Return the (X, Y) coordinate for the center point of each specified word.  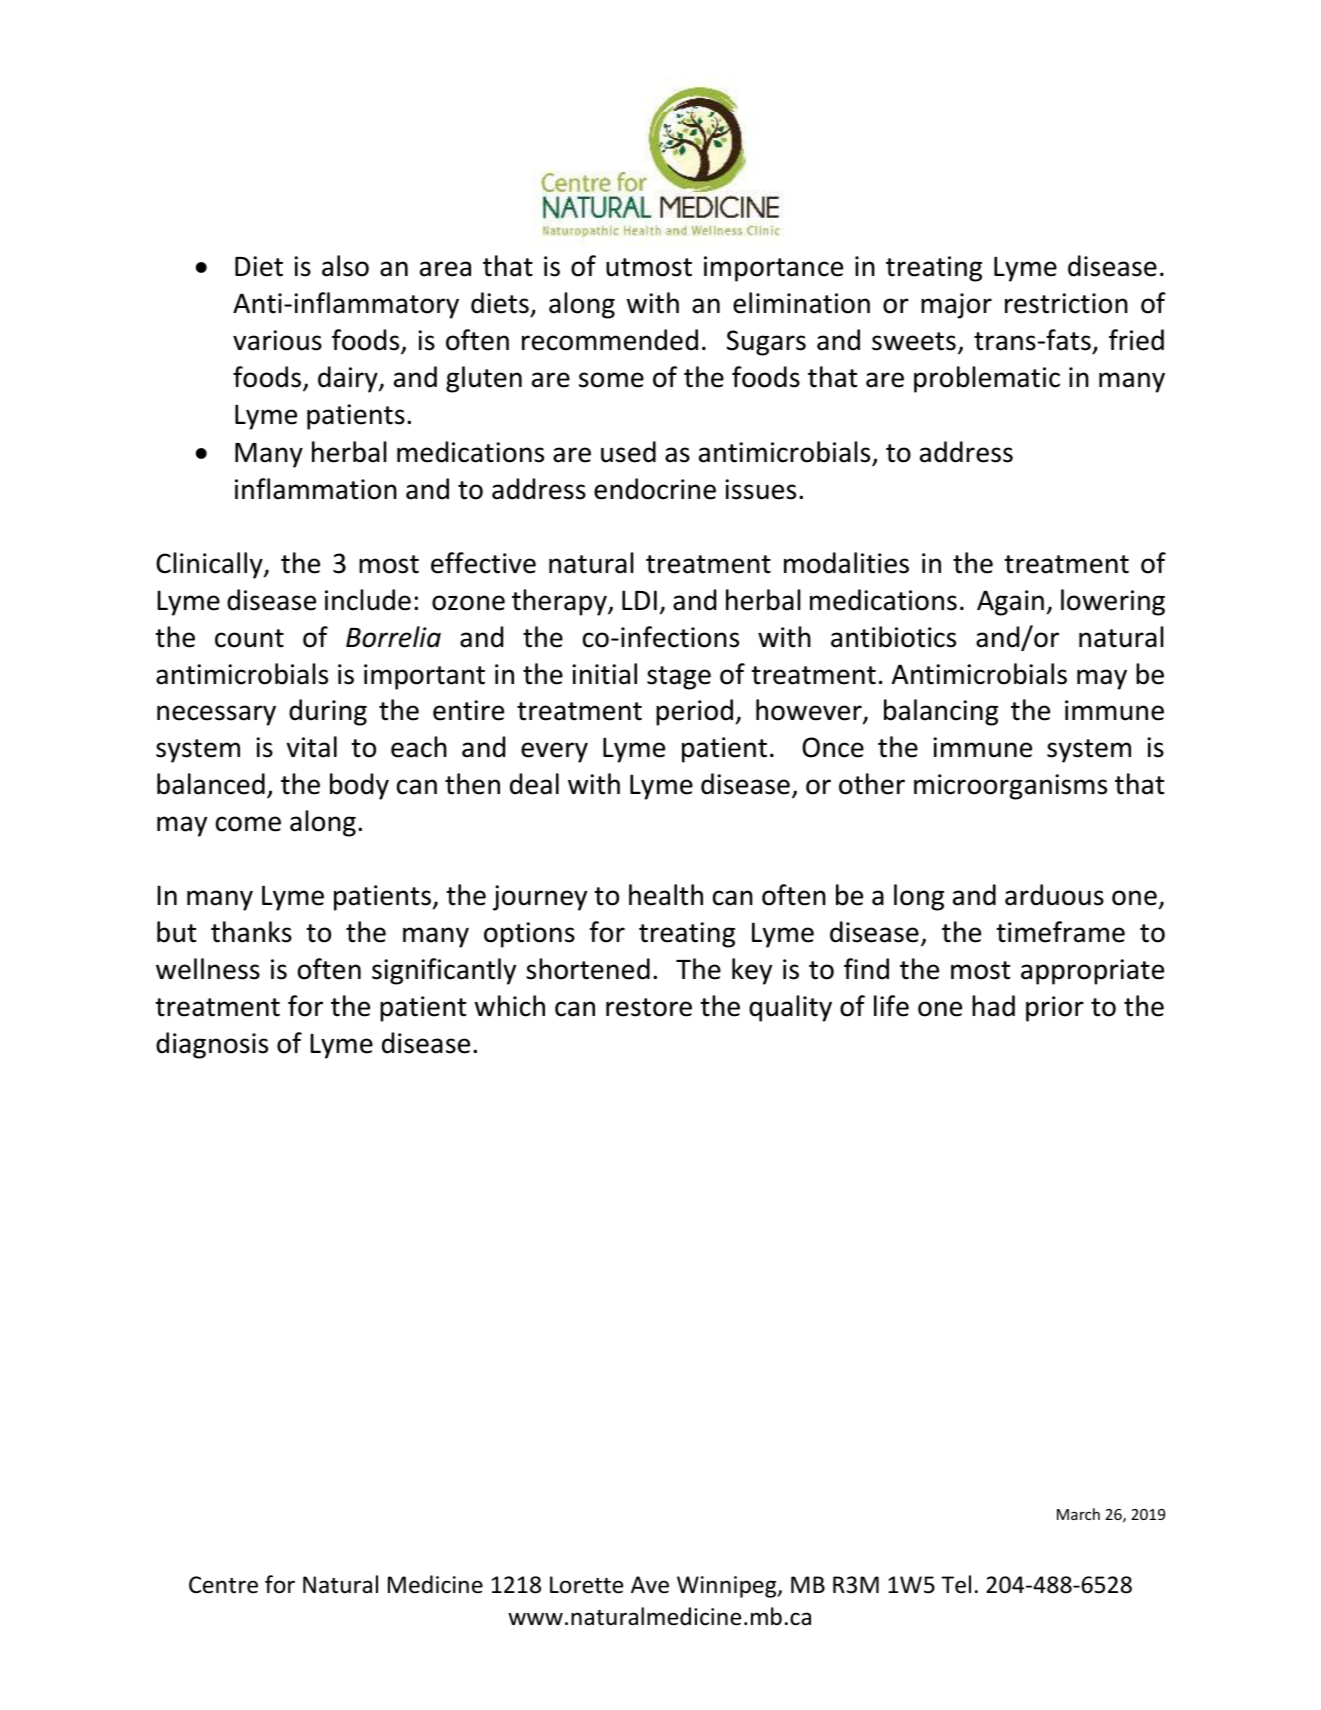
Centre (223, 1585)
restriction (1066, 303)
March (1078, 1514)
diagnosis (212, 1045)
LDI (639, 600)
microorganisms (1010, 787)
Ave (650, 1585)
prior (1055, 1009)
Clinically (210, 565)
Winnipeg (728, 1587)
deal (534, 784)
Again (1010, 603)
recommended (610, 340)
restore (649, 1007)
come (248, 824)
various (277, 340)
